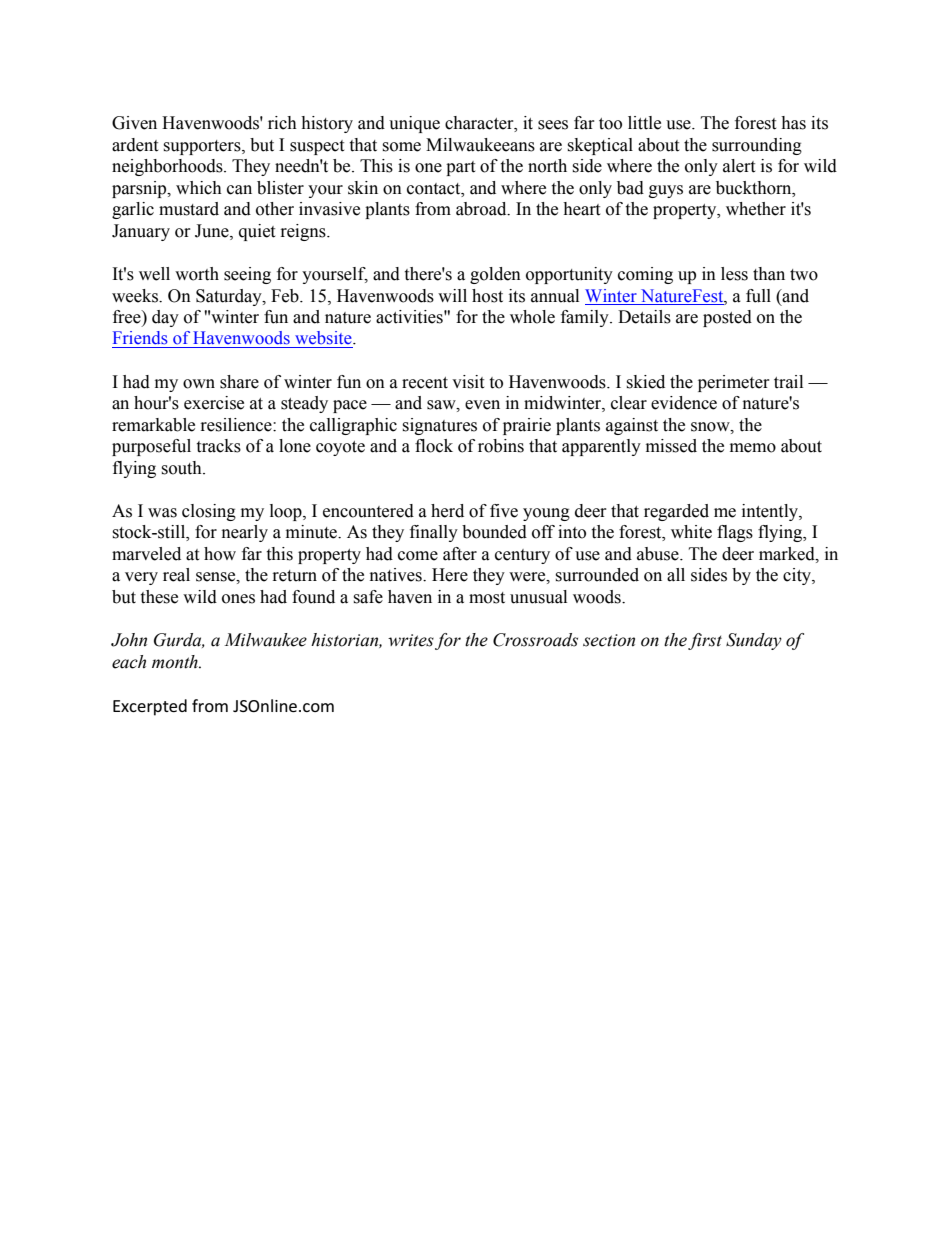 The image size is (952, 1233). Describe the element at coordinates (150, 707) in the screenshot. I see `Excerpted` at that location.
